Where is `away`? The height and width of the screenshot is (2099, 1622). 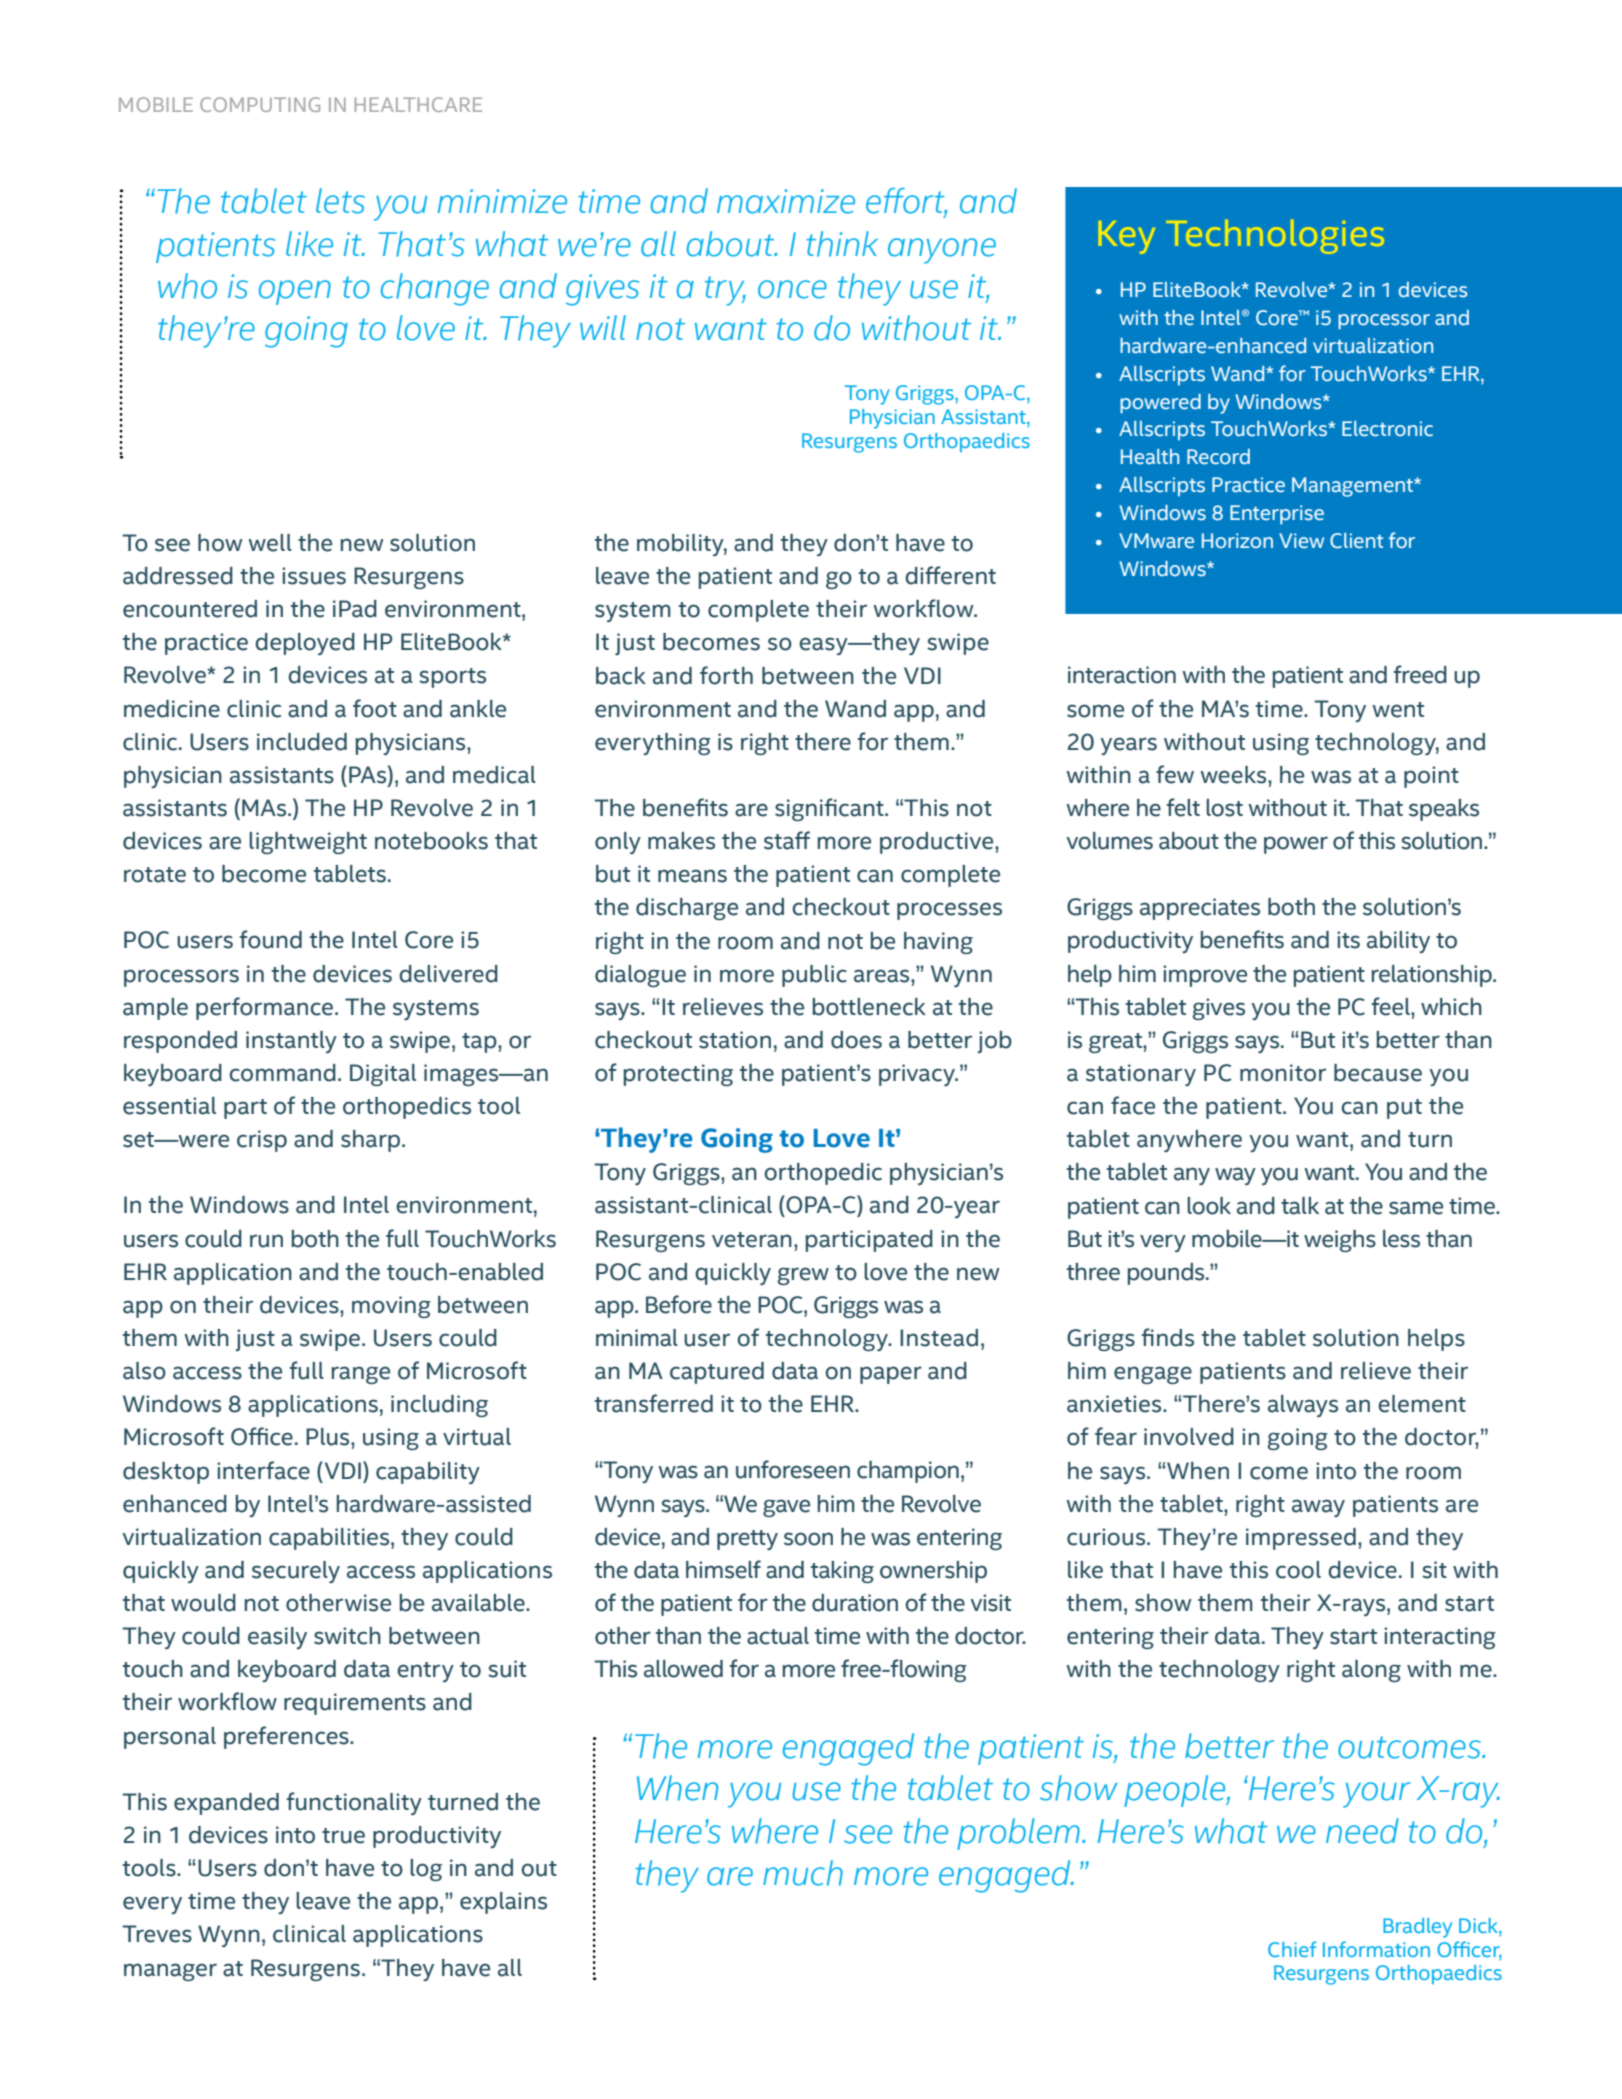 away is located at coordinates (1318, 1508).
